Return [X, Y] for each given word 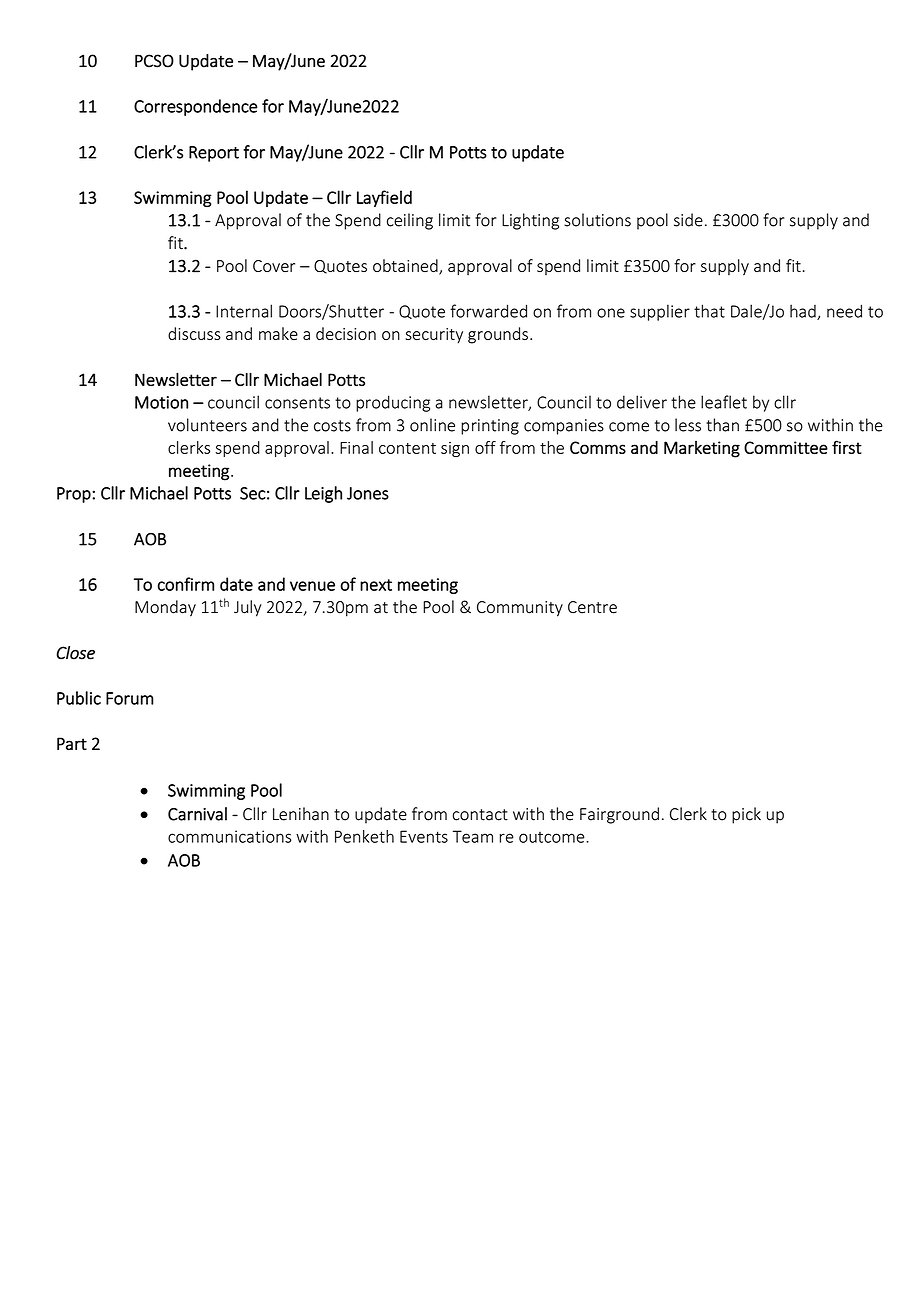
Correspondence [196, 107]
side [688, 220]
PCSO [154, 61]
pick [746, 815]
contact [480, 815]
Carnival [197, 814]
